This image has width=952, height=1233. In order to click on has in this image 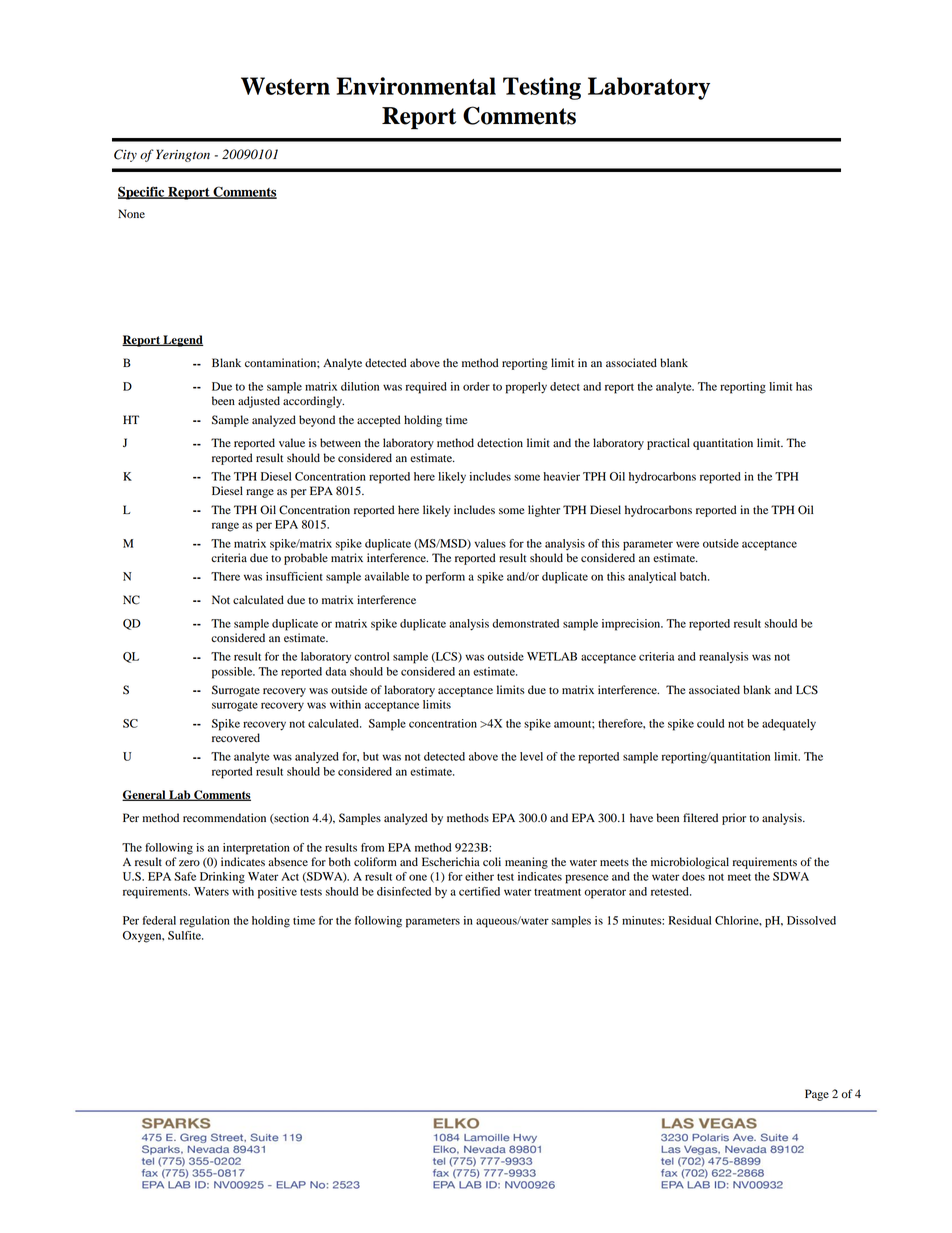, I will do `click(804, 386)`.
